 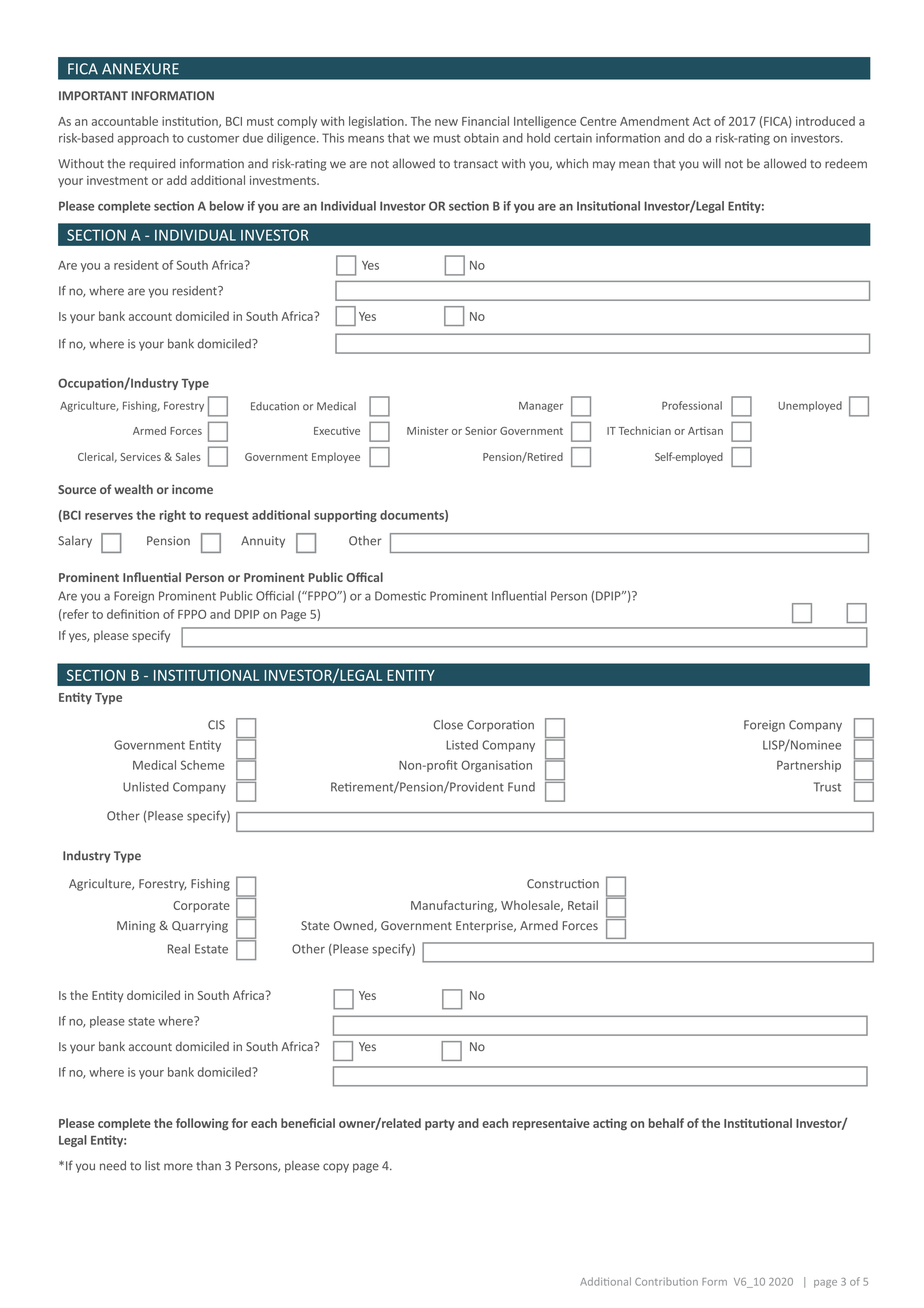 I want to click on approach, so click(x=143, y=139).
